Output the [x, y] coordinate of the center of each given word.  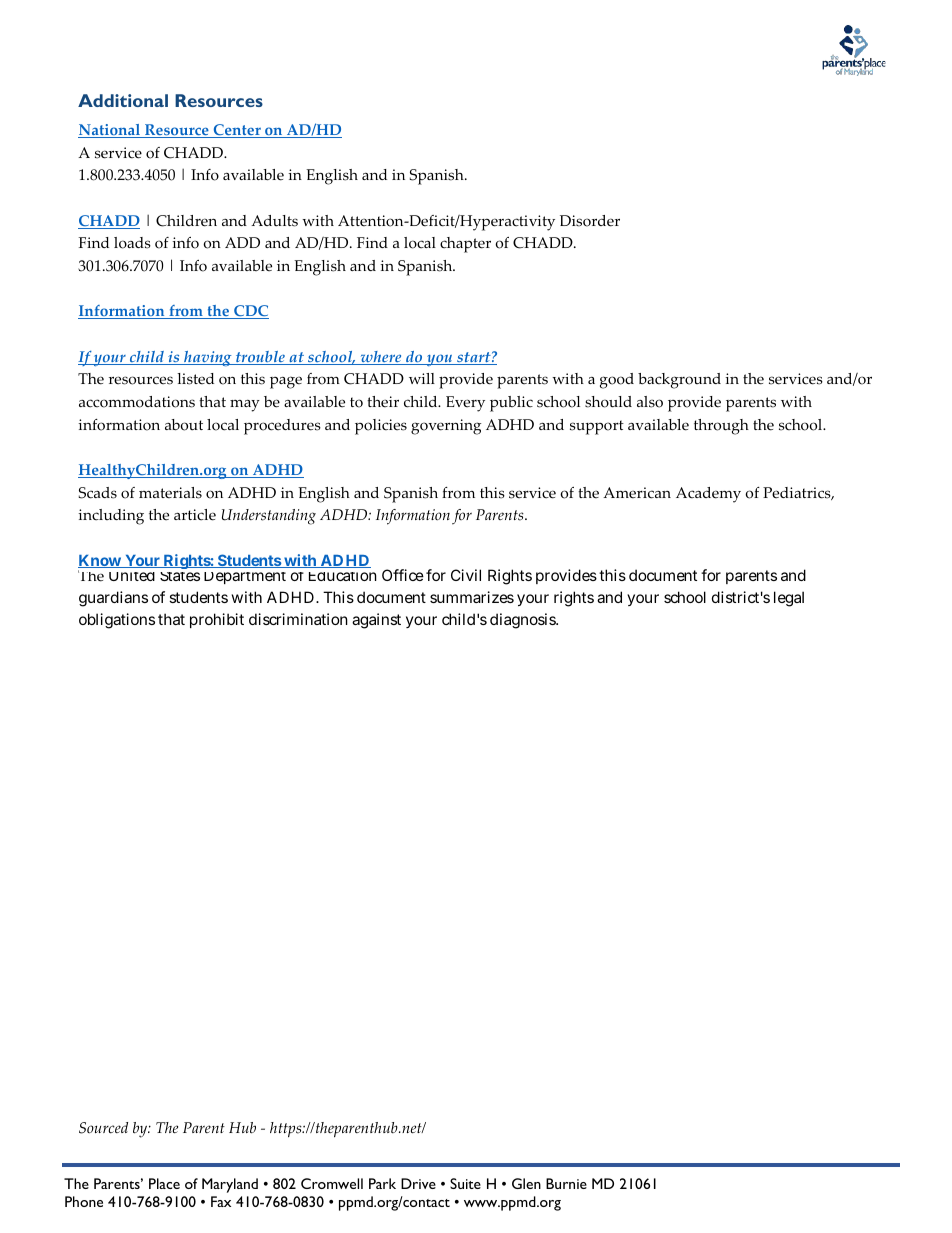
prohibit [217, 620]
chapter [465, 245]
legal [789, 599]
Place [164, 1183]
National [110, 131]
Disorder [590, 221]
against [376, 621]
